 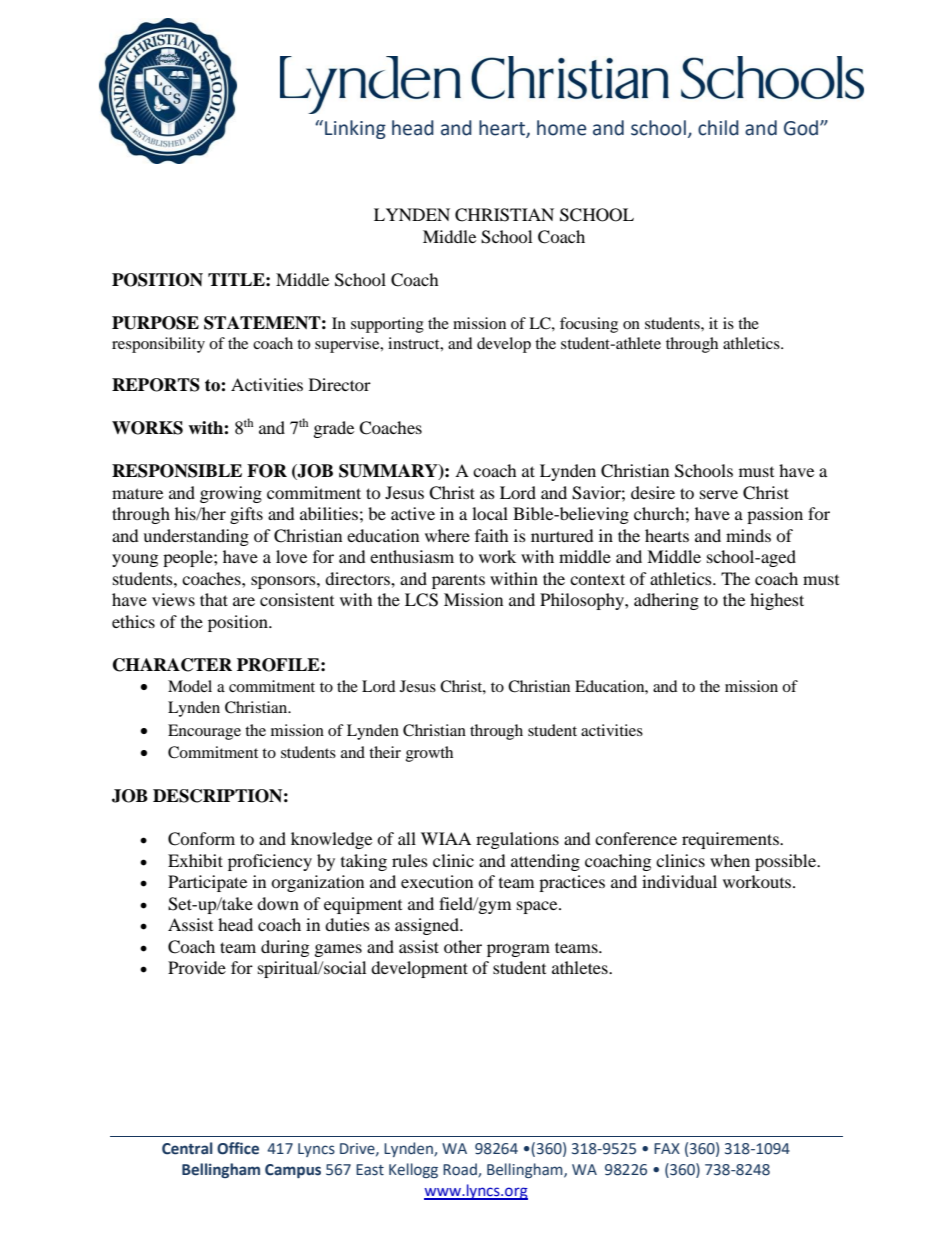 I want to click on child, so click(x=718, y=128).
